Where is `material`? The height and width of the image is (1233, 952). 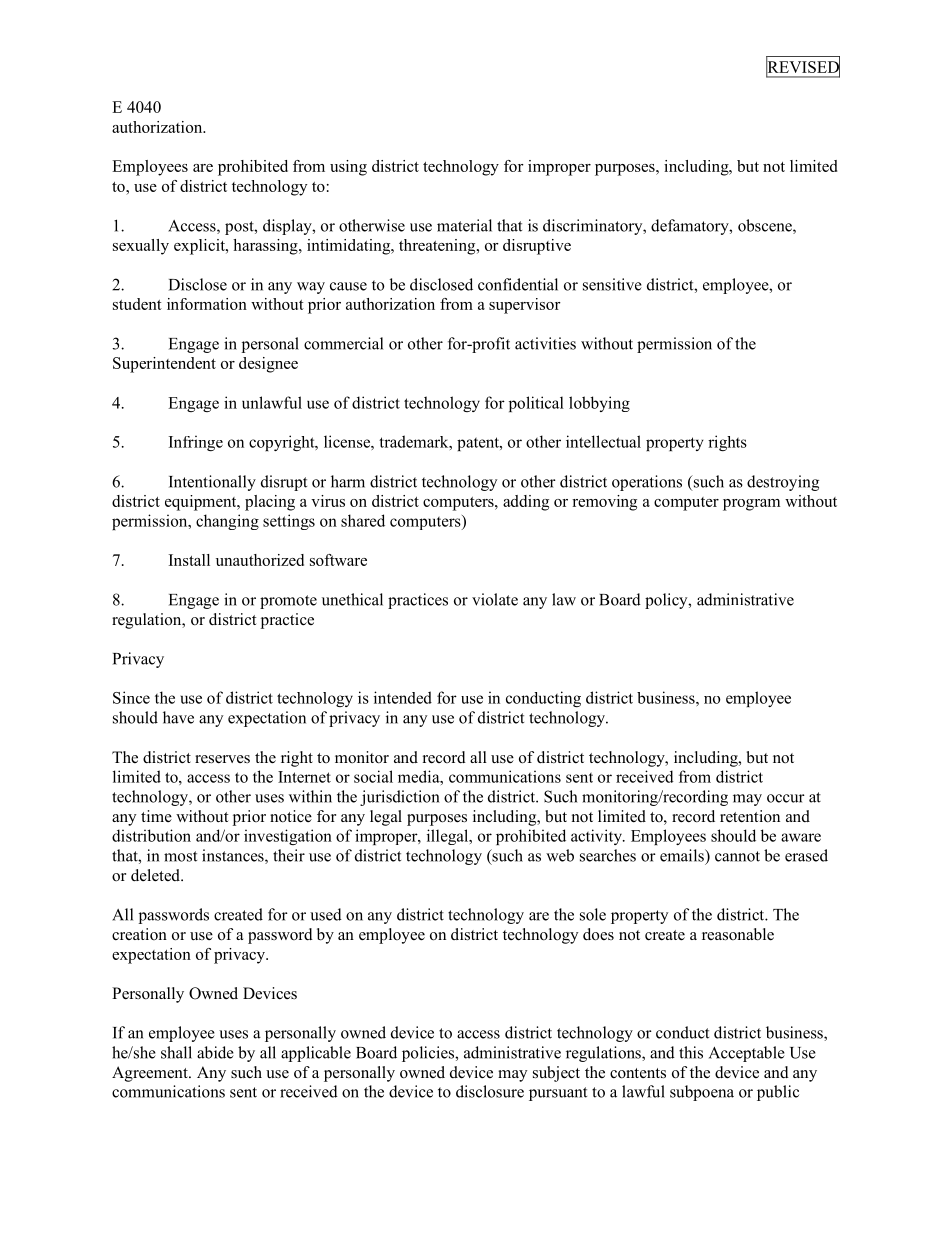
material is located at coordinates (464, 225).
